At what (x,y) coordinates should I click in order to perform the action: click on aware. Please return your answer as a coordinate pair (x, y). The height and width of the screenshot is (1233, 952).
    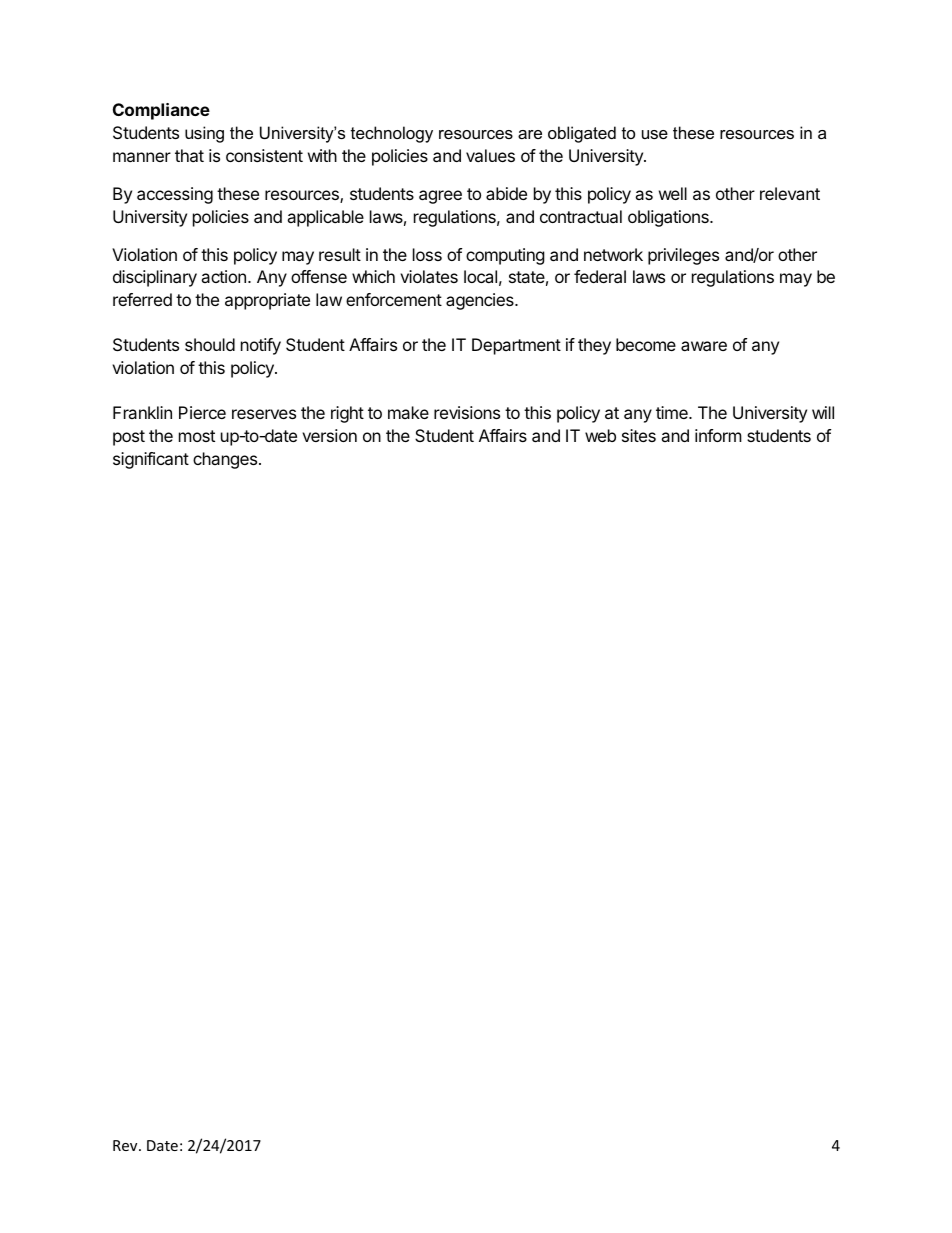
    Looking at the image, I should click on (704, 346).
